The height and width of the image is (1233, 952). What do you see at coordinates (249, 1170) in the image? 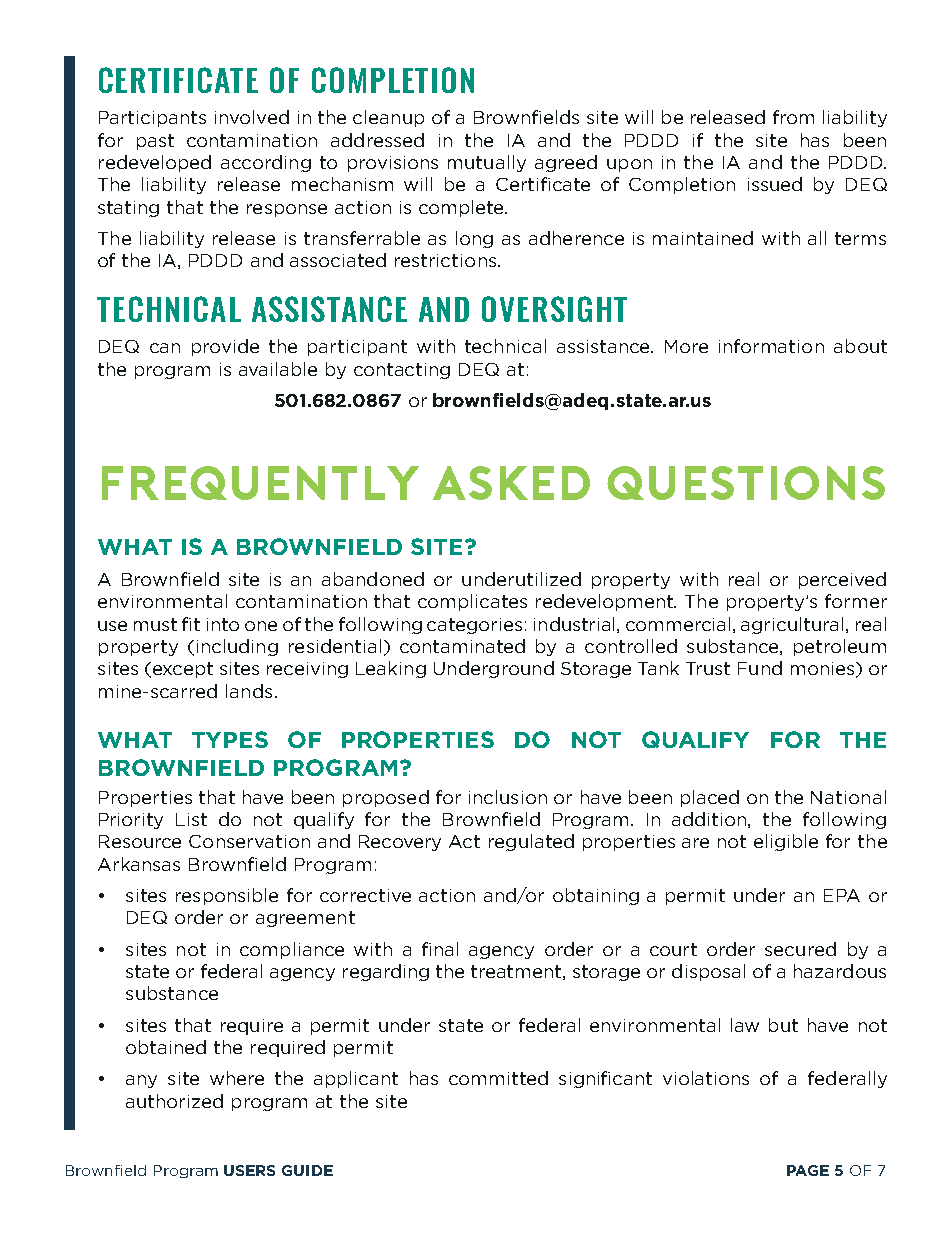
I see `USERS` at bounding box center [249, 1170].
